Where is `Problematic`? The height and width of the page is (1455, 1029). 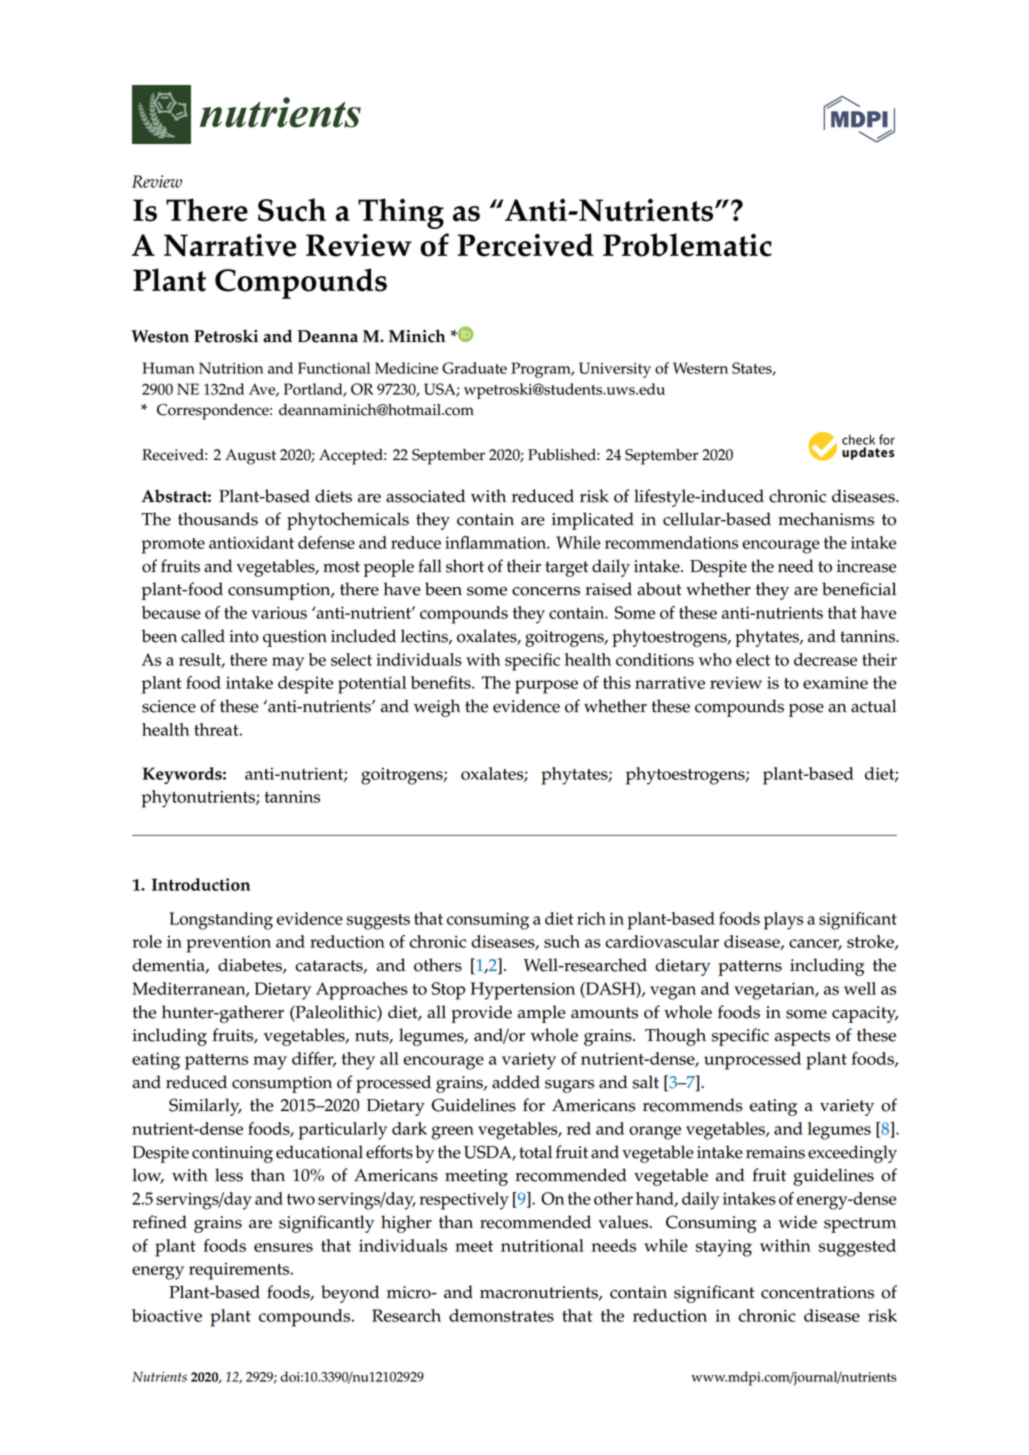
Problematic is located at coordinates (687, 245).
